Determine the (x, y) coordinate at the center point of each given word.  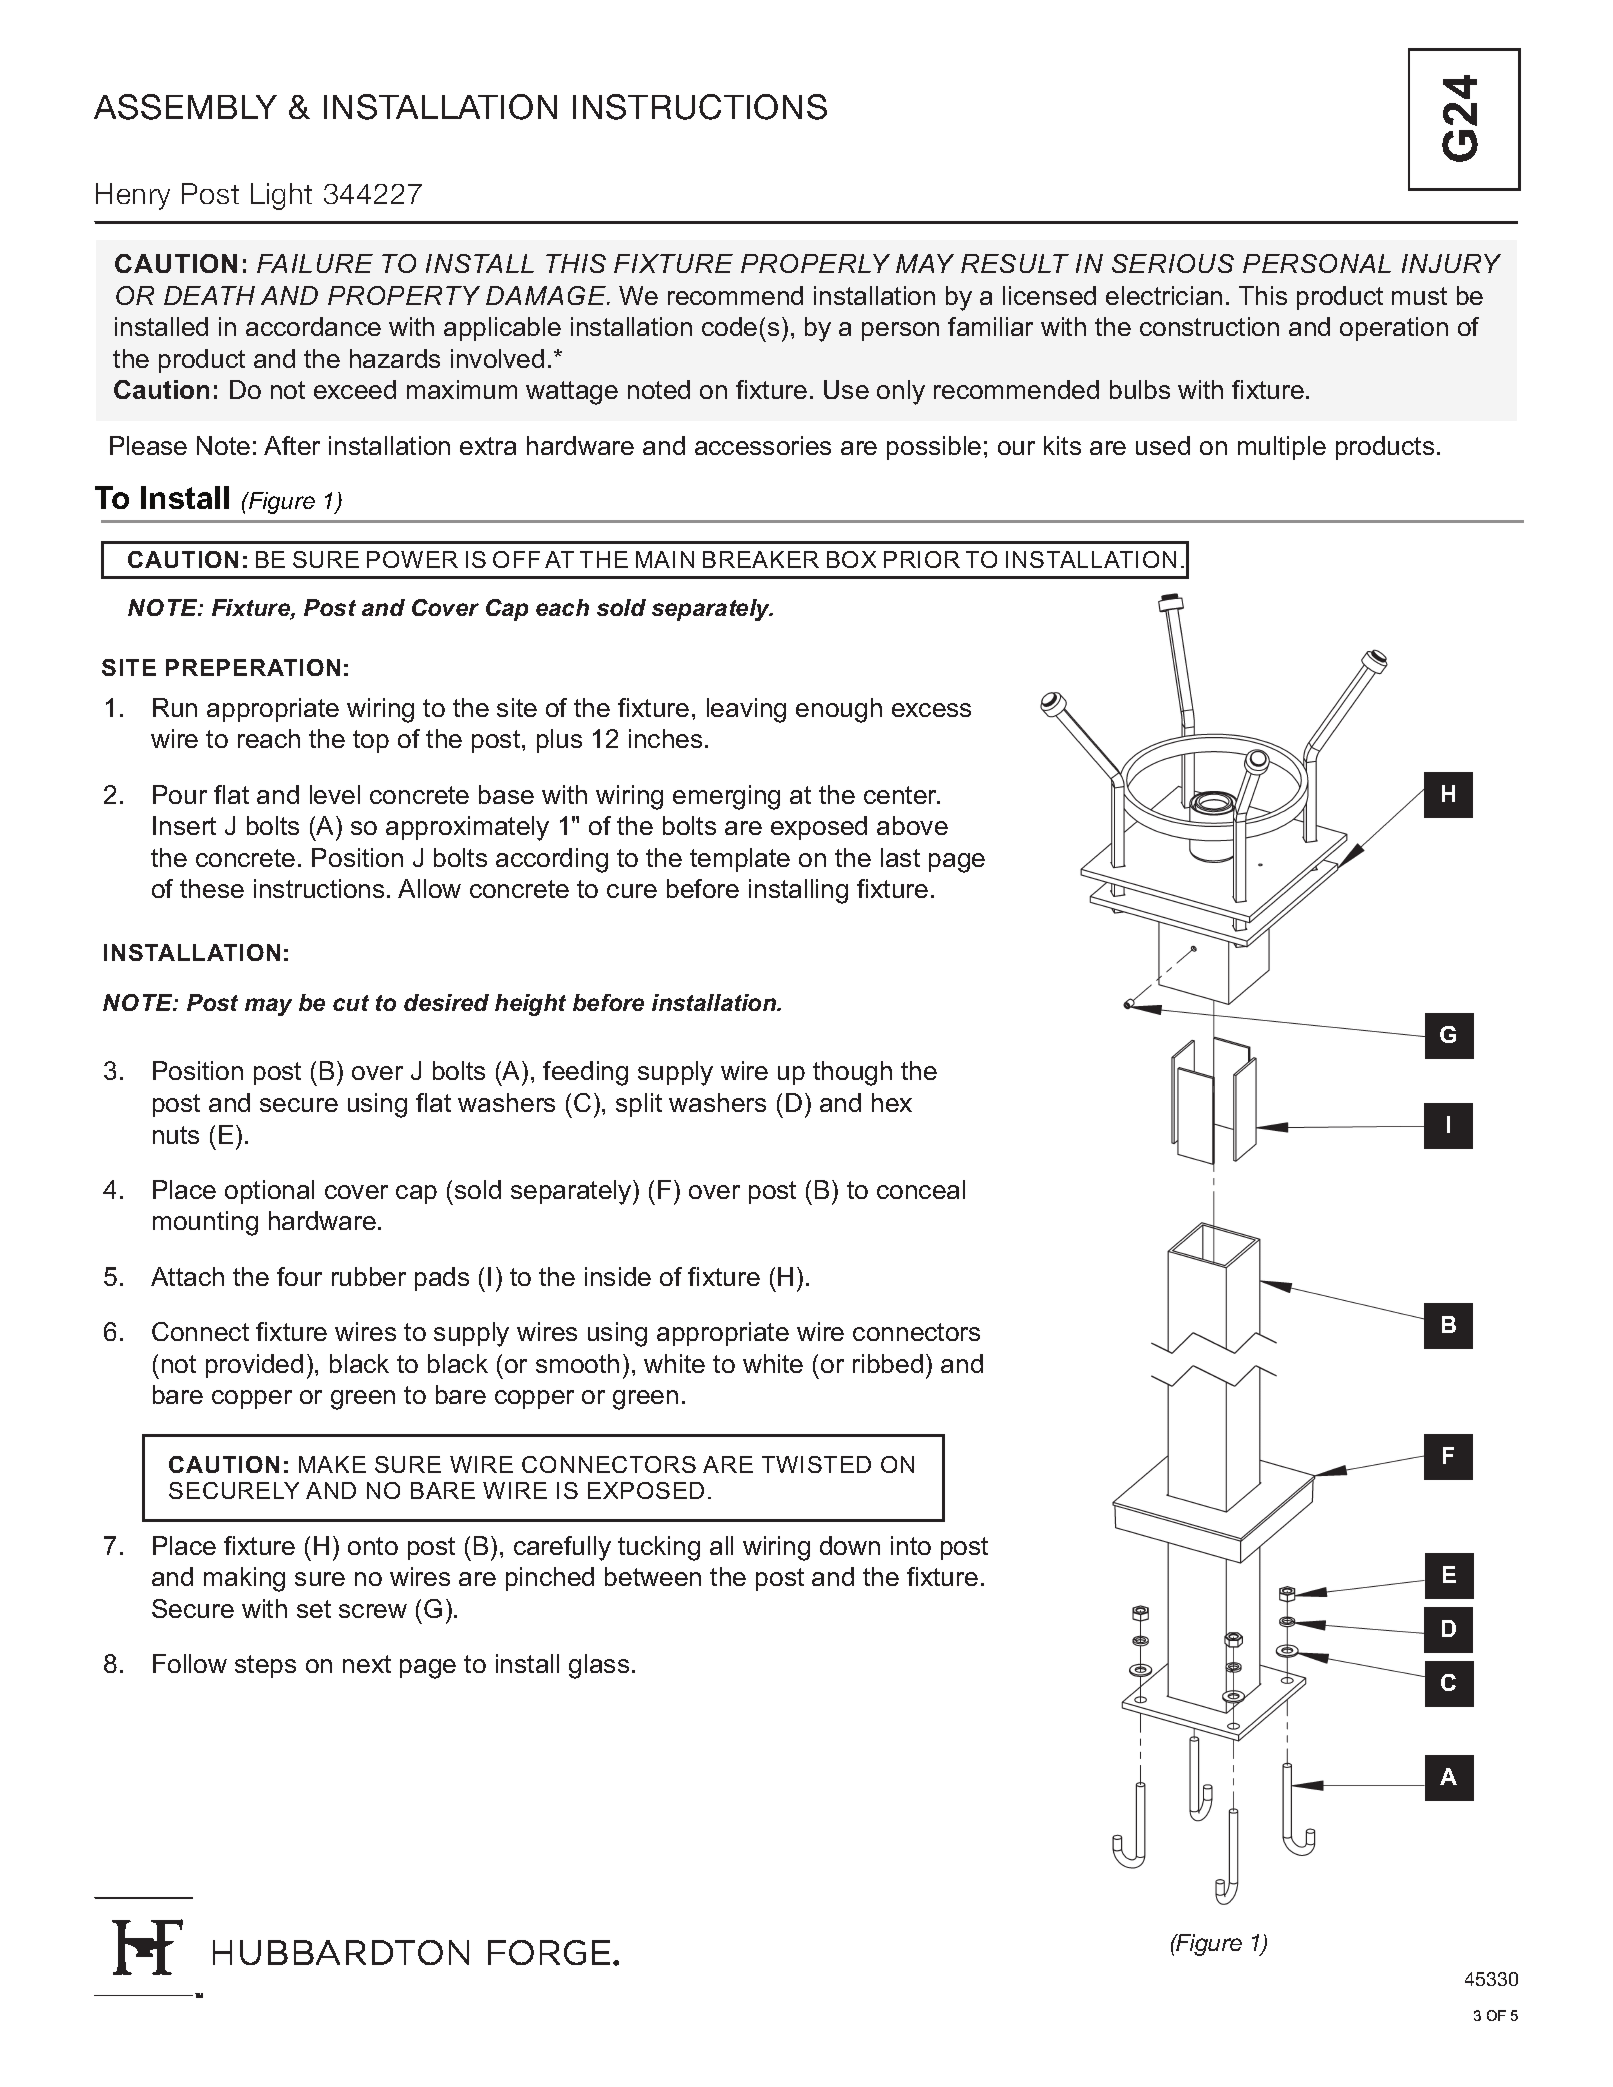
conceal (921, 1189)
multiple (1282, 448)
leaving (746, 710)
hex (892, 1102)
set (314, 1609)
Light (281, 196)
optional (269, 1192)
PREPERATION (253, 667)
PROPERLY (815, 263)
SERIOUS (1173, 263)
